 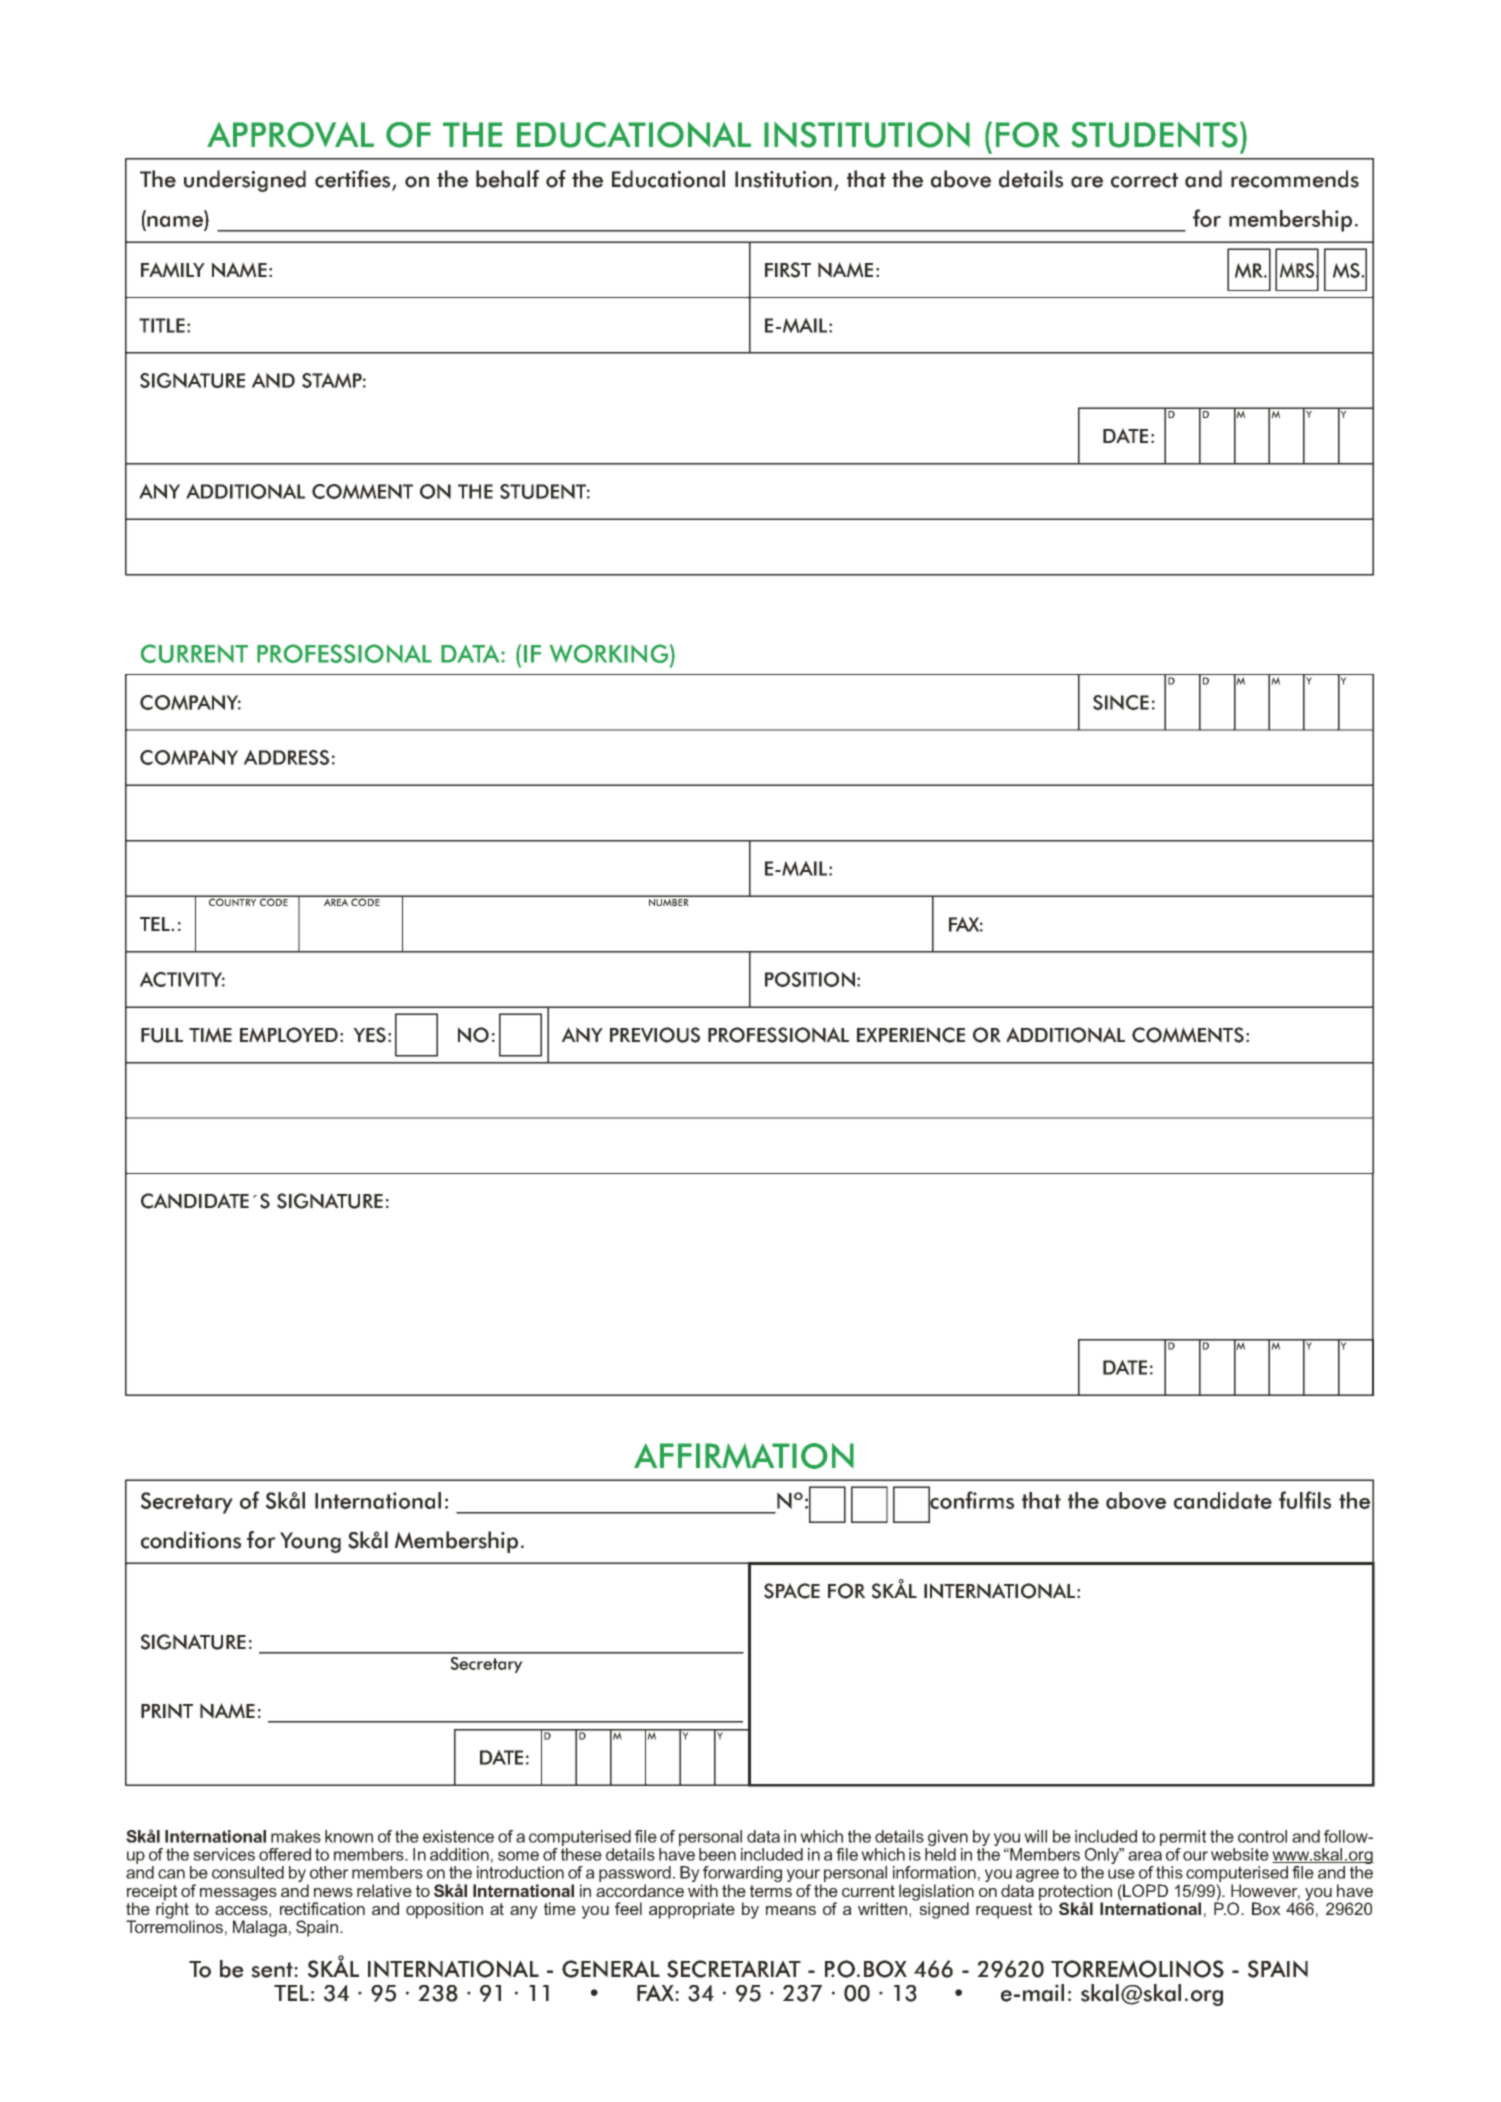 I want to click on SINCE, so click(x=1121, y=702).
